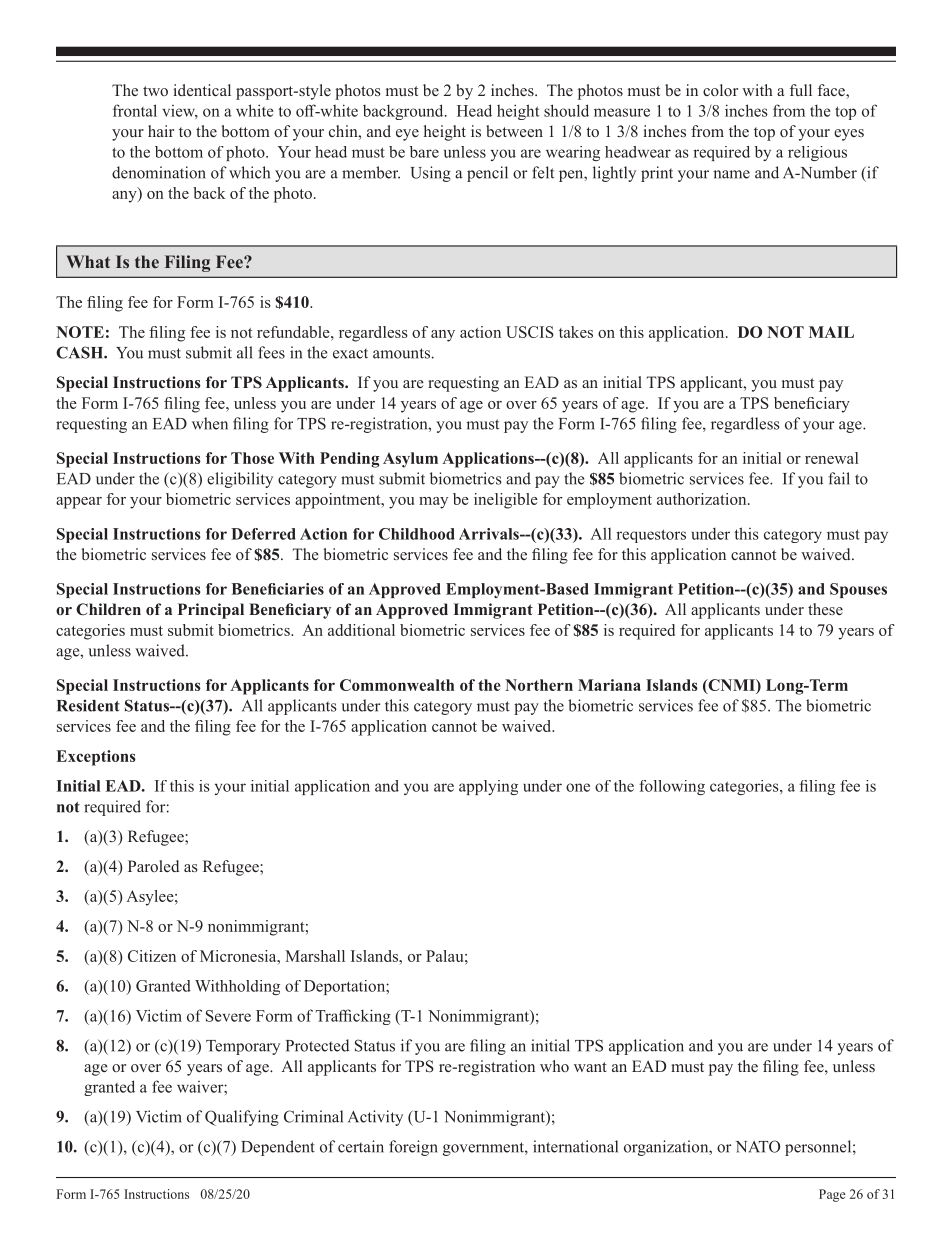  Describe the element at coordinates (161, 131) in the screenshot. I see `hair` at that location.
